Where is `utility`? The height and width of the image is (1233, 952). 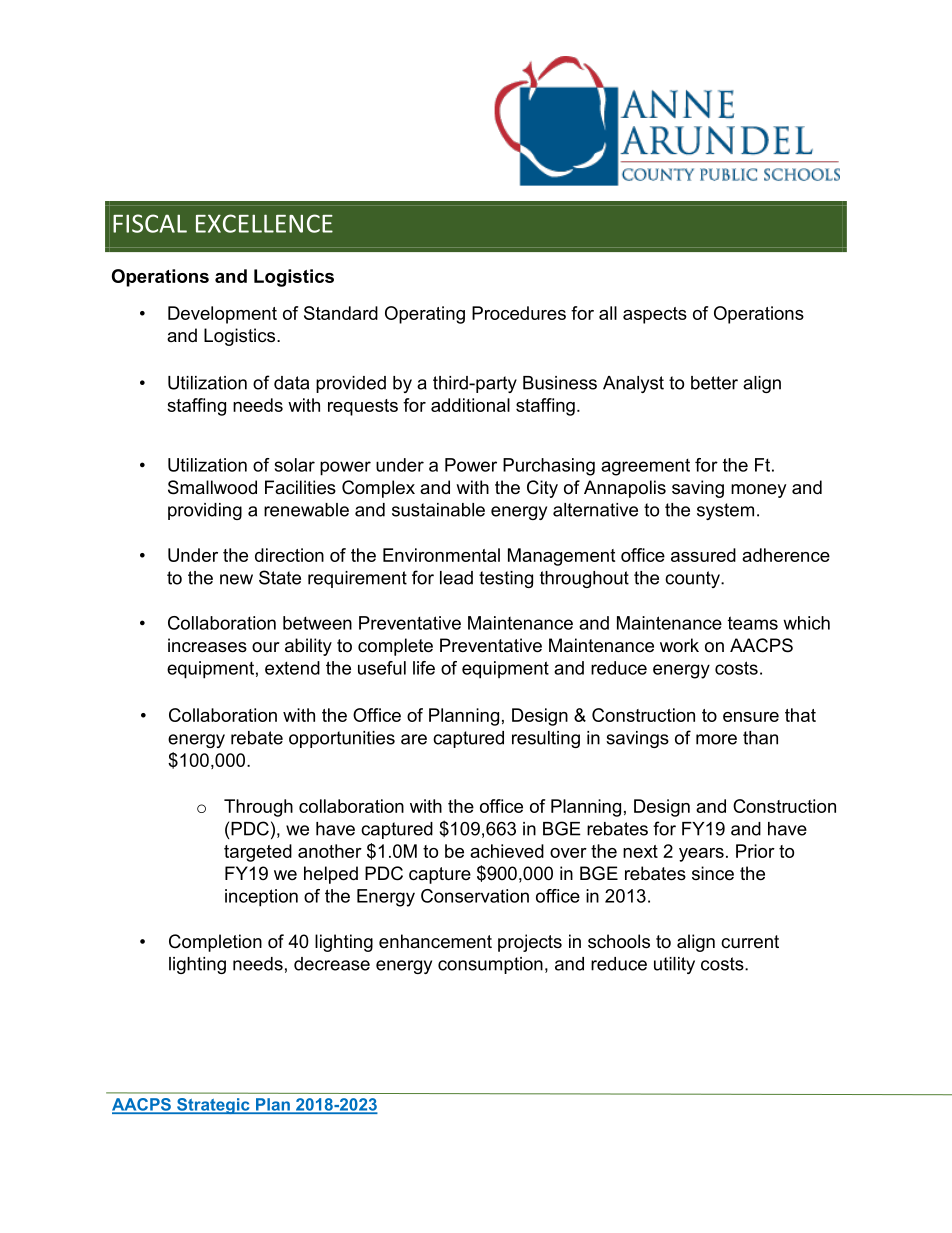
utility is located at coordinates (674, 965).
